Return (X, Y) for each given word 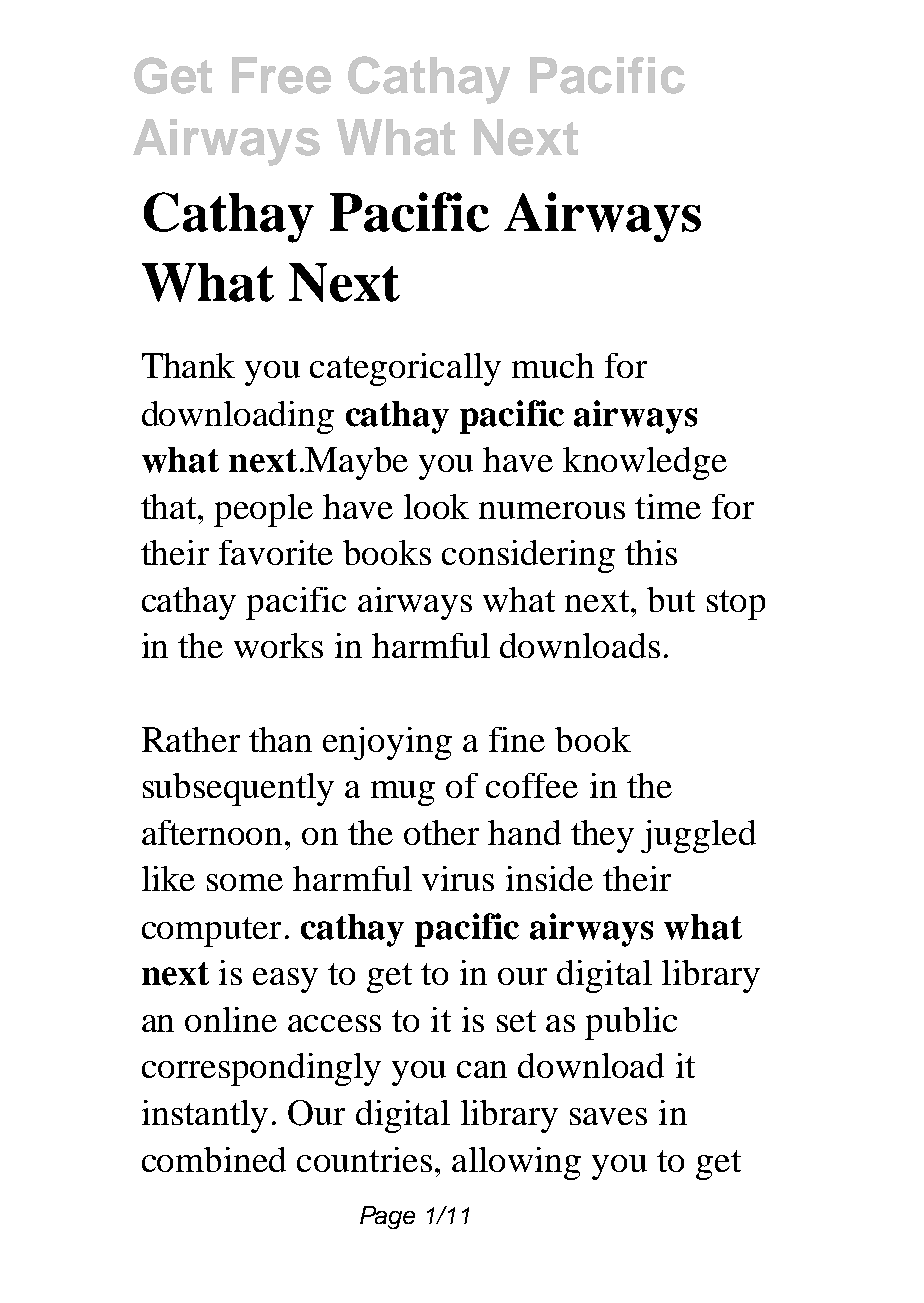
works (278, 645)
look (436, 506)
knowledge (645, 463)
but (671, 599)
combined (214, 1159)
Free (281, 75)
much (553, 365)
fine (517, 739)
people (263, 510)
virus (458, 878)
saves (608, 1116)
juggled (698, 836)
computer (211, 932)
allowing (516, 1163)
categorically (405, 369)
